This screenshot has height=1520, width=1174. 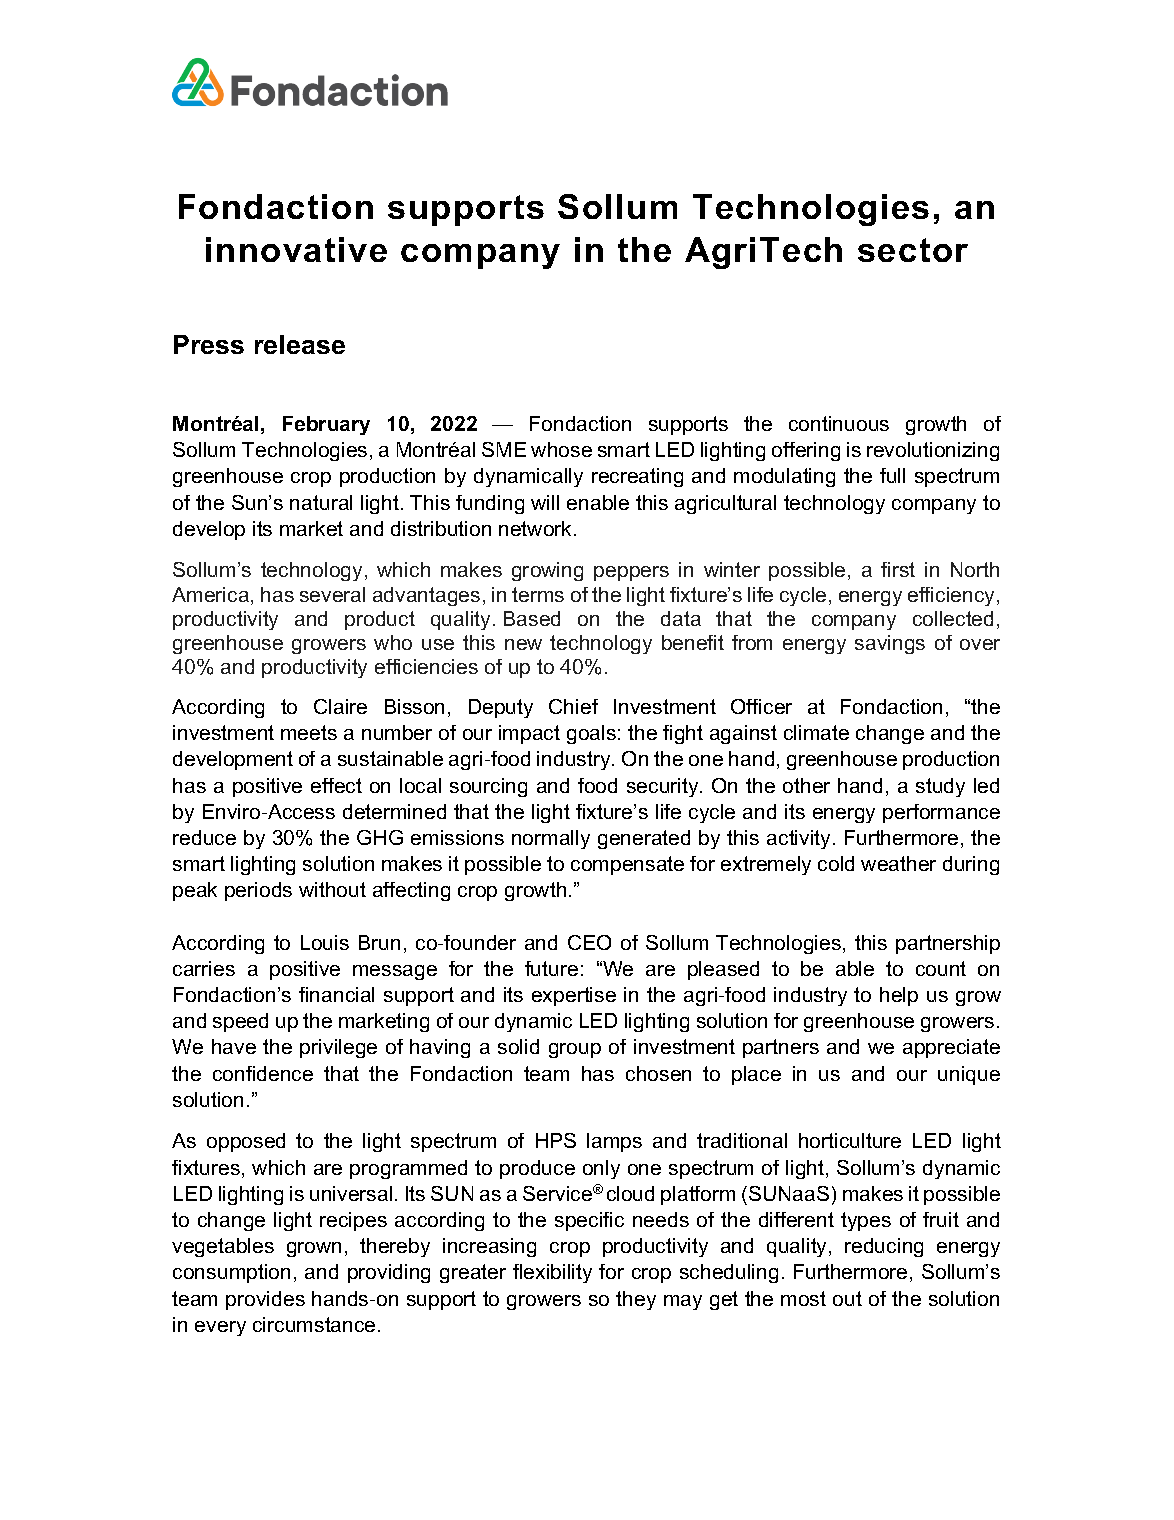 I want to click on study, so click(x=940, y=787).
